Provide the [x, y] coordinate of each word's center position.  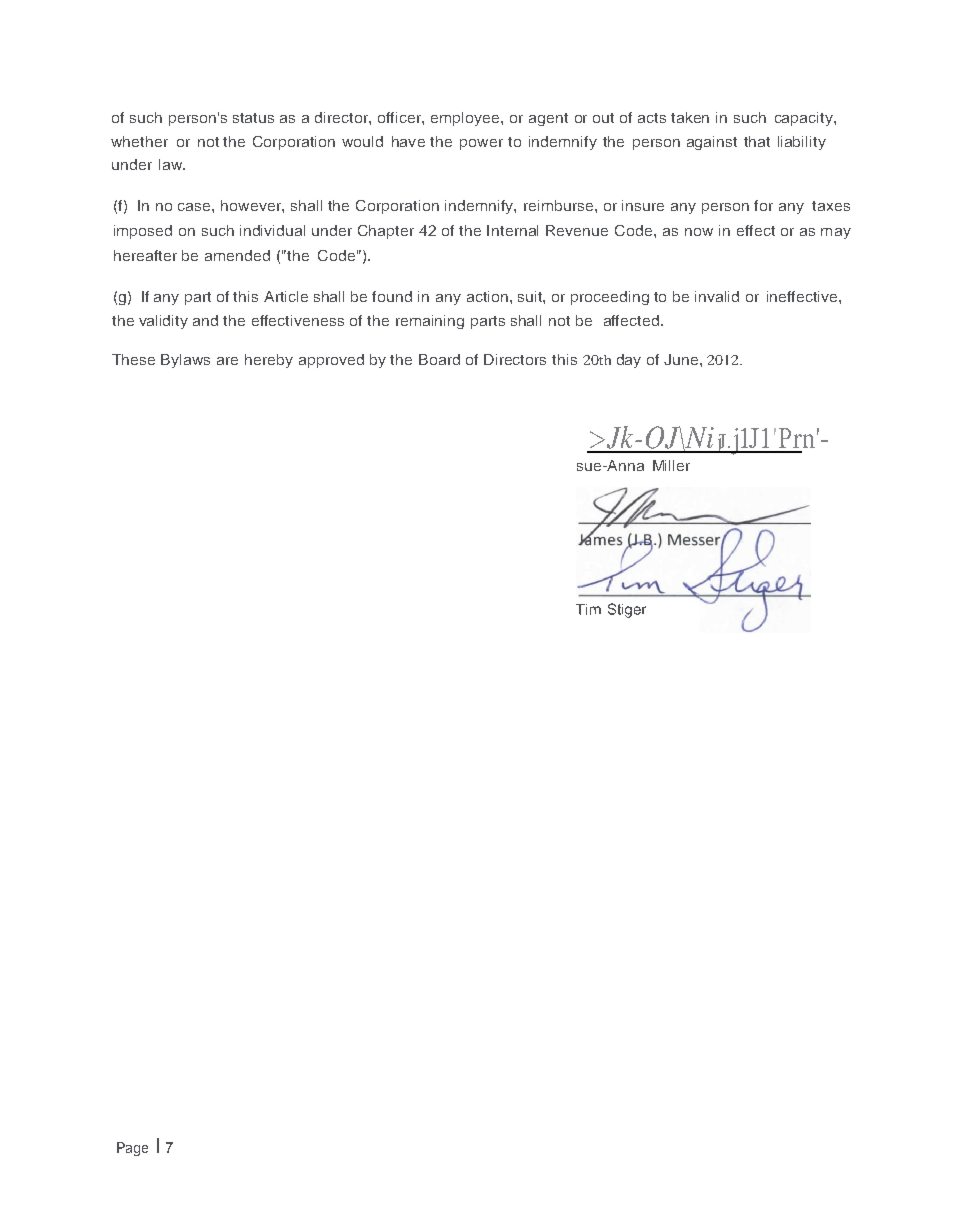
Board [439, 359]
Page [132, 1149]
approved [331, 361]
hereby [269, 361]
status [253, 118]
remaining [430, 322]
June [682, 359]
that [757, 141]
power [481, 144]
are [227, 361]
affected [633, 320]
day [629, 361]
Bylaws [185, 361]
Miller [671, 465]
